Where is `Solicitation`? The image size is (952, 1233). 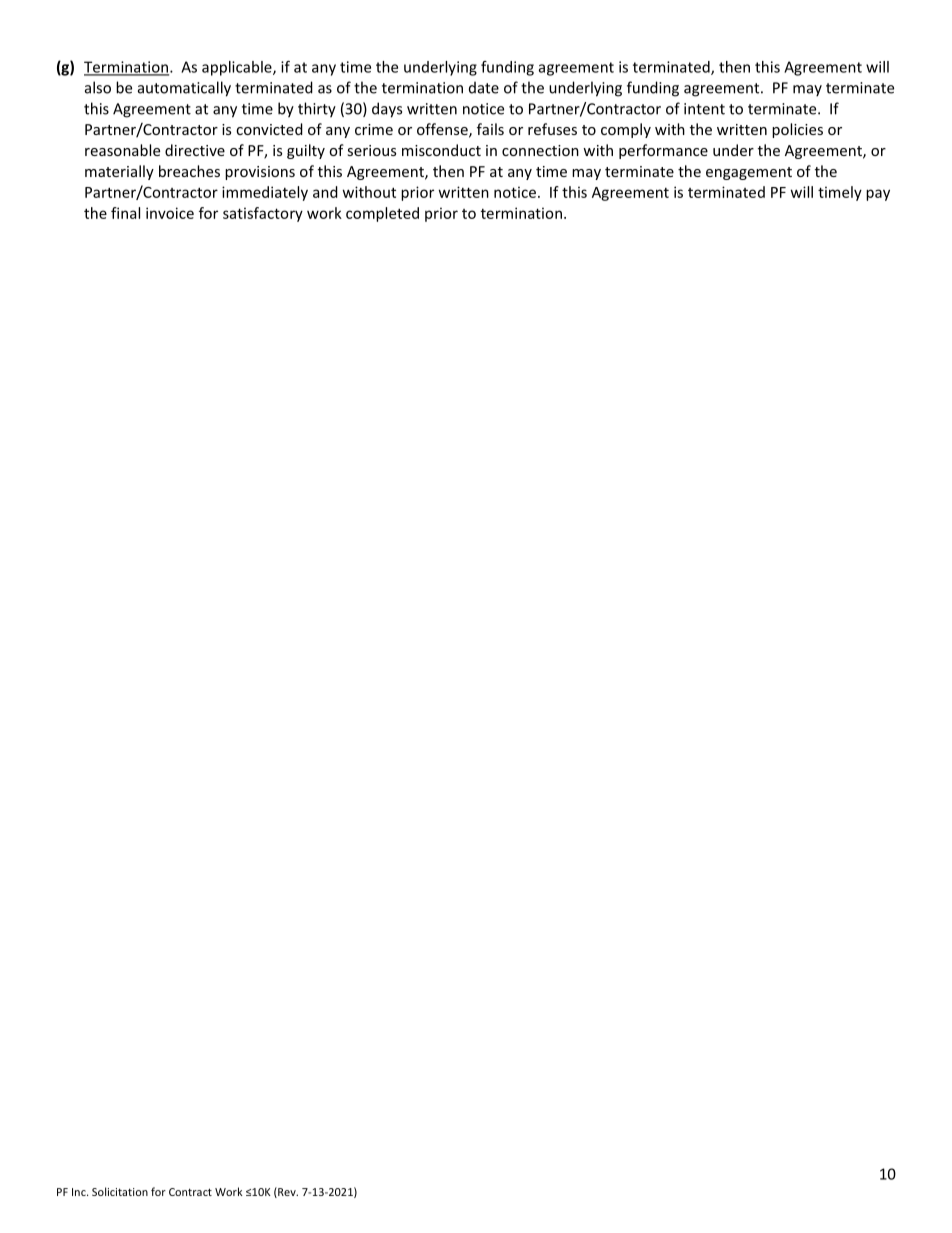 Solicitation is located at coordinates (120, 1191).
